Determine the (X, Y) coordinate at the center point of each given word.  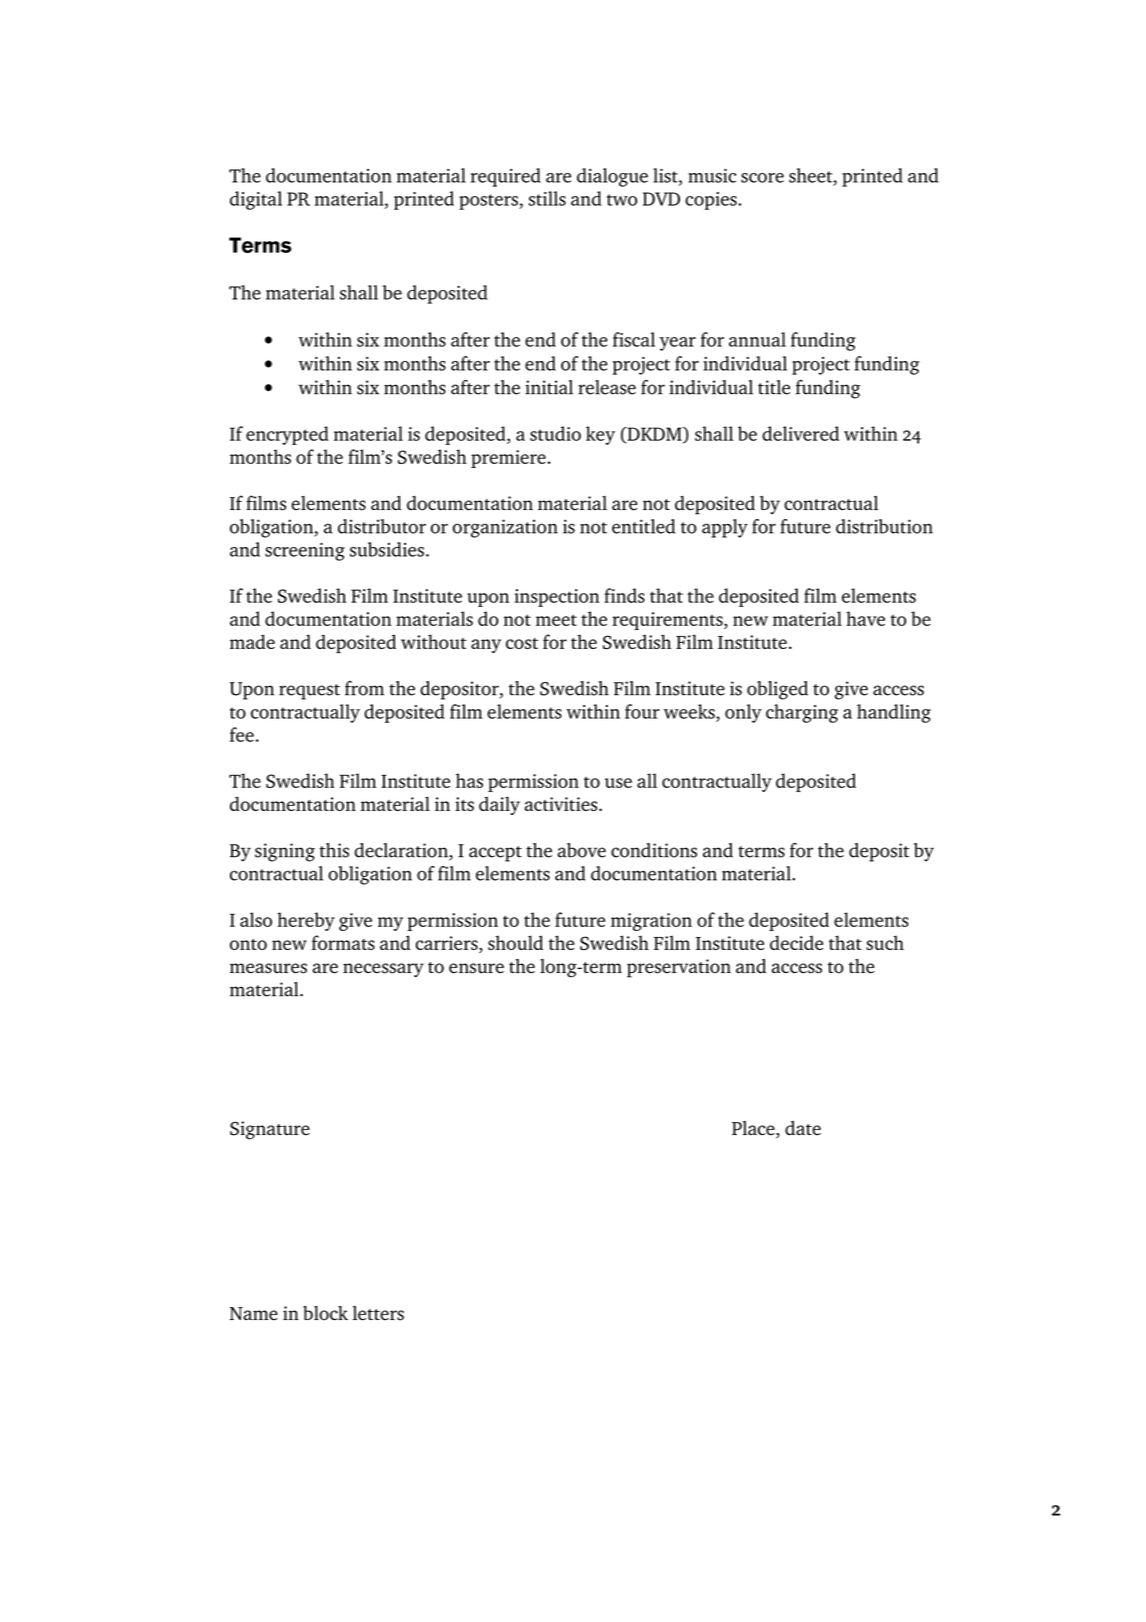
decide (796, 942)
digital (256, 200)
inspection (557, 598)
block (325, 1313)
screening (305, 552)
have (865, 618)
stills (547, 198)
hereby (306, 921)
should (515, 942)
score (762, 178)
